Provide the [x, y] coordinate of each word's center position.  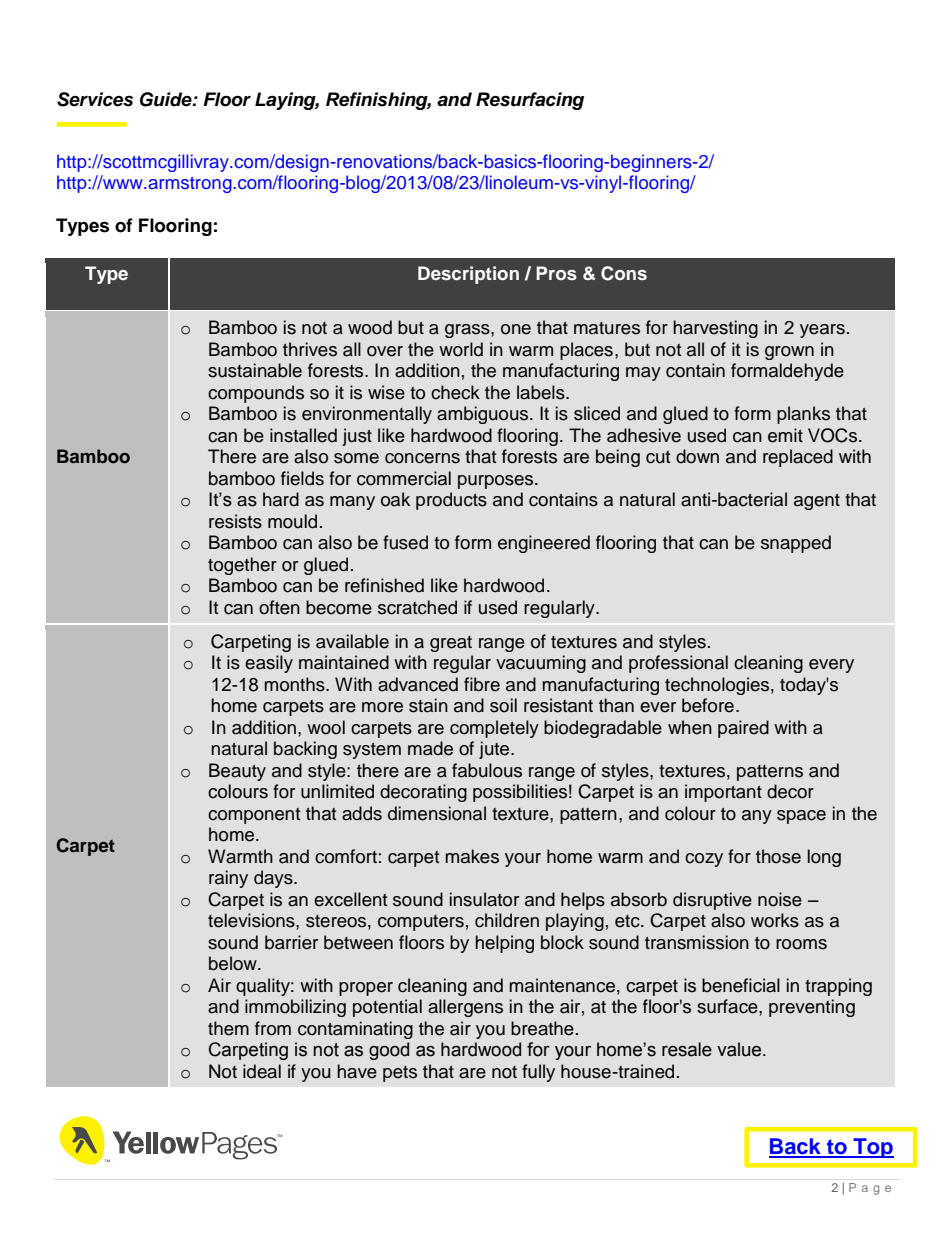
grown [789, 353]
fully [538, 1073]
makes [472, 856]
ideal [262, 1071]
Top [872, 1148]
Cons [624, 273]
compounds [256, 394]
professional [678, 664]
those [778, 856]
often [279, 607]
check [455, 392]
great [451, 644]
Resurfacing [530, 101]
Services [95, 99]
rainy [228, 879]
